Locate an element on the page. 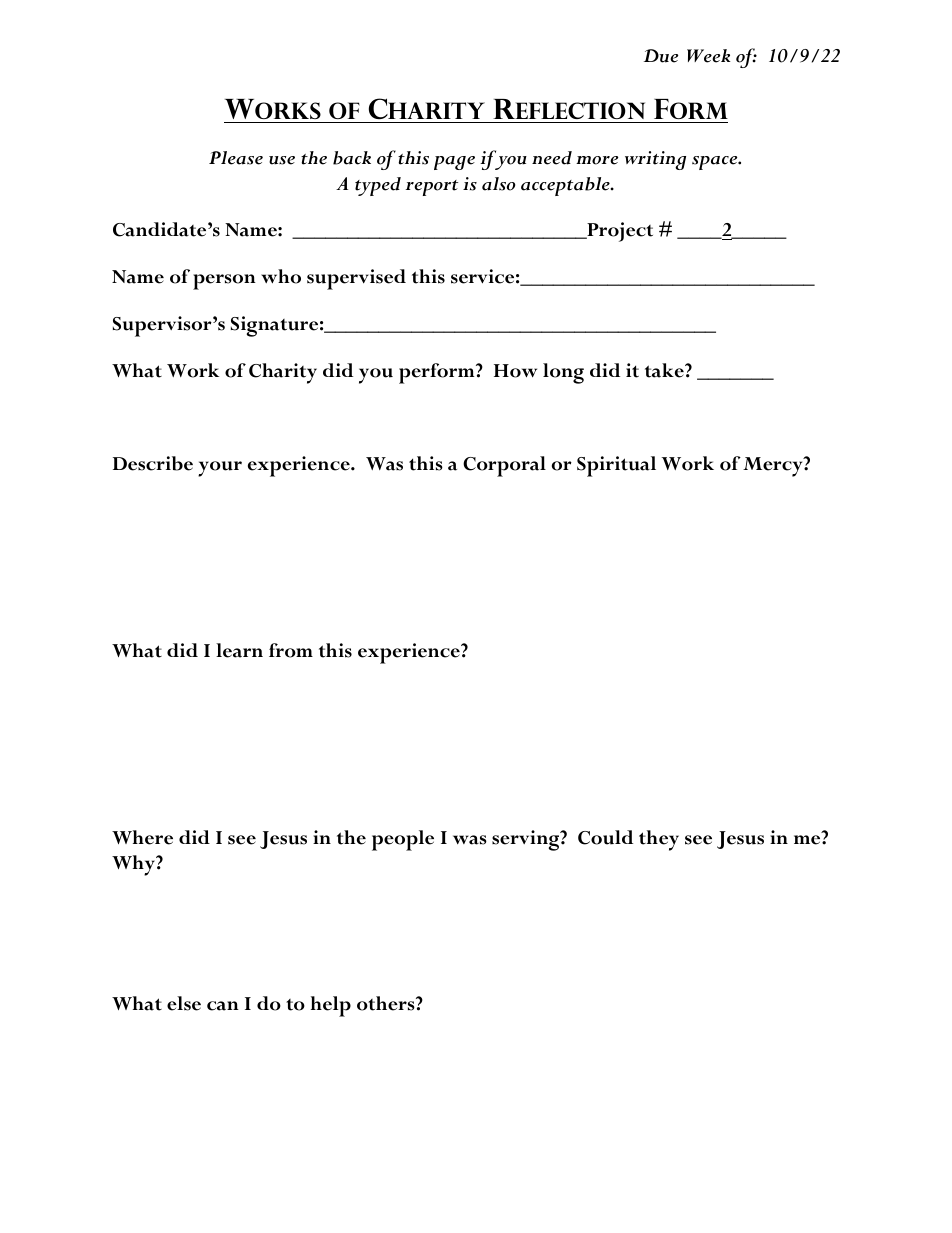 The width and height of the image is (952, 1233). person is located at coordinates (224, 282).
